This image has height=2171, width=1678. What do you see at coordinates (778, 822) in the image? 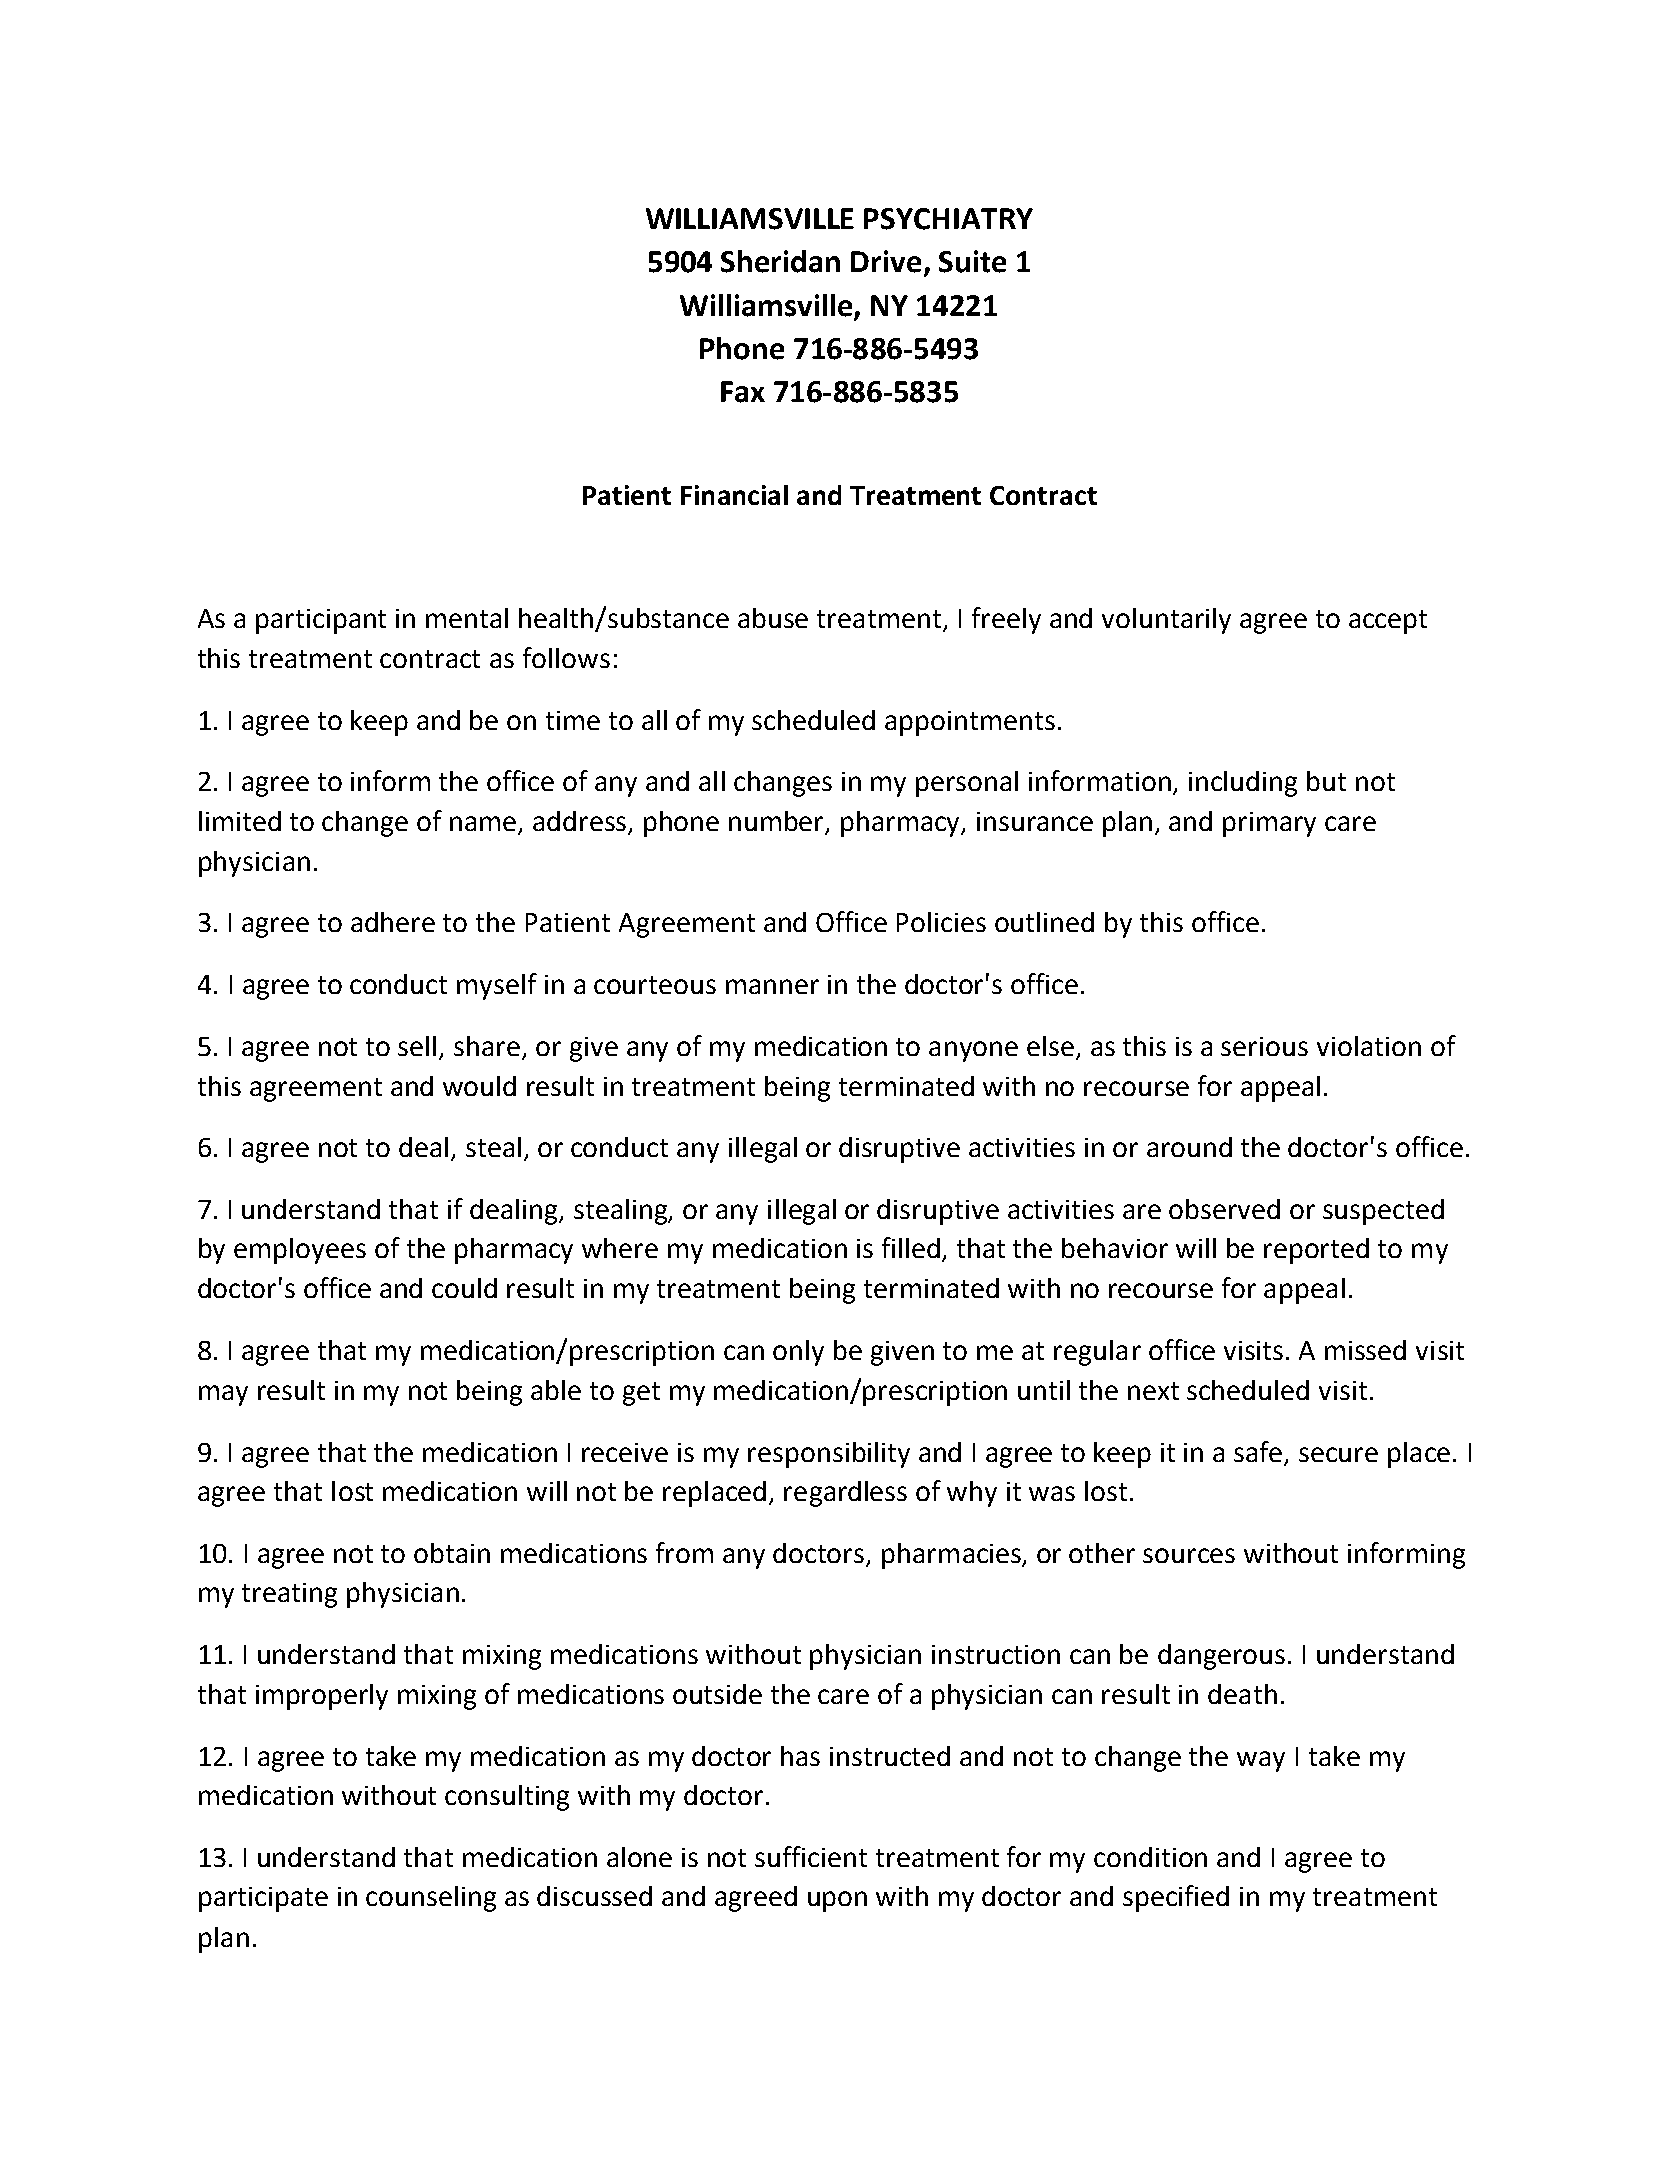
I see `number` at bounding box center [778, 822].
